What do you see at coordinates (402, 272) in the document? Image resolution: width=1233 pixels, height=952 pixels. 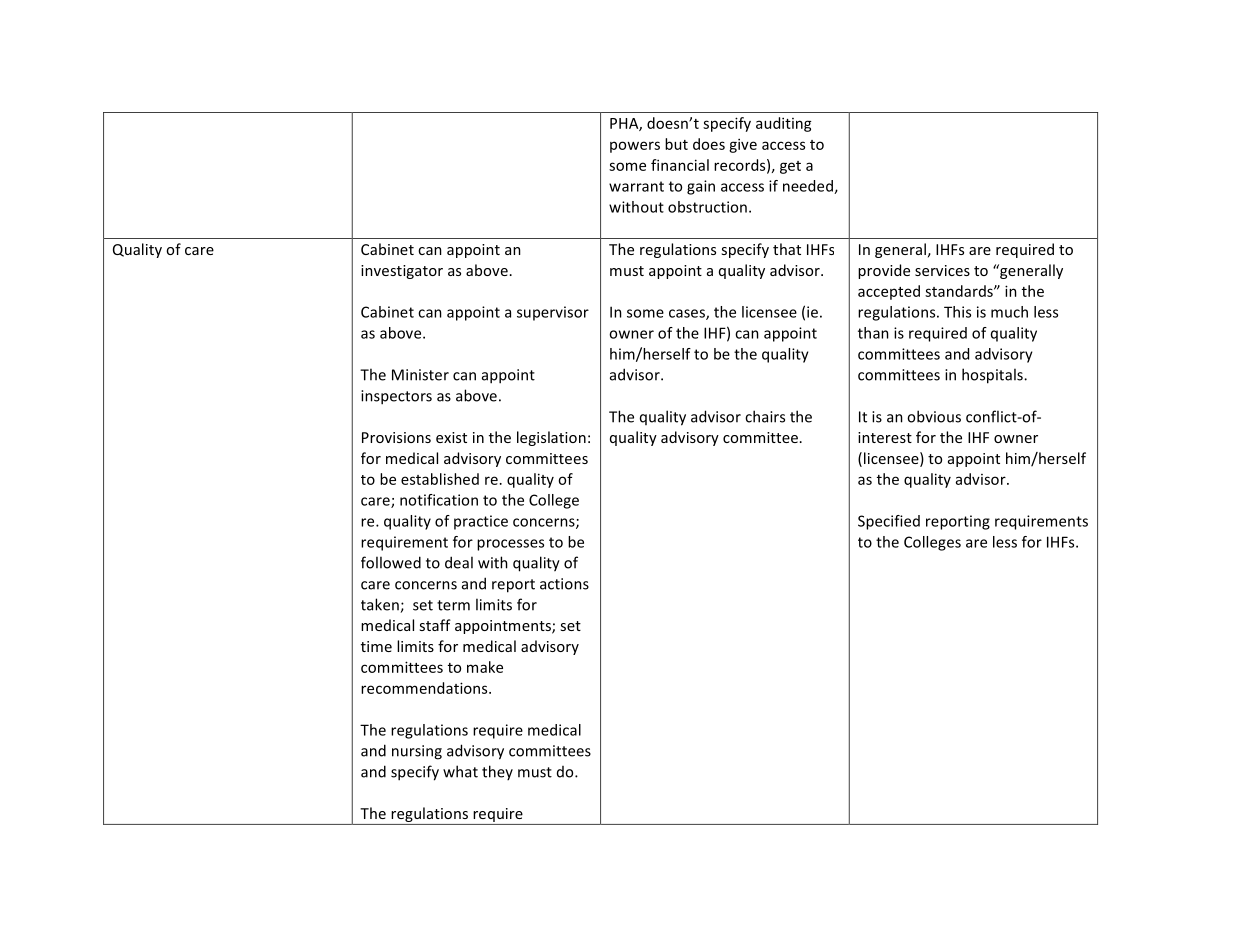 I see `investigator` at bounding box center [402, 272].
